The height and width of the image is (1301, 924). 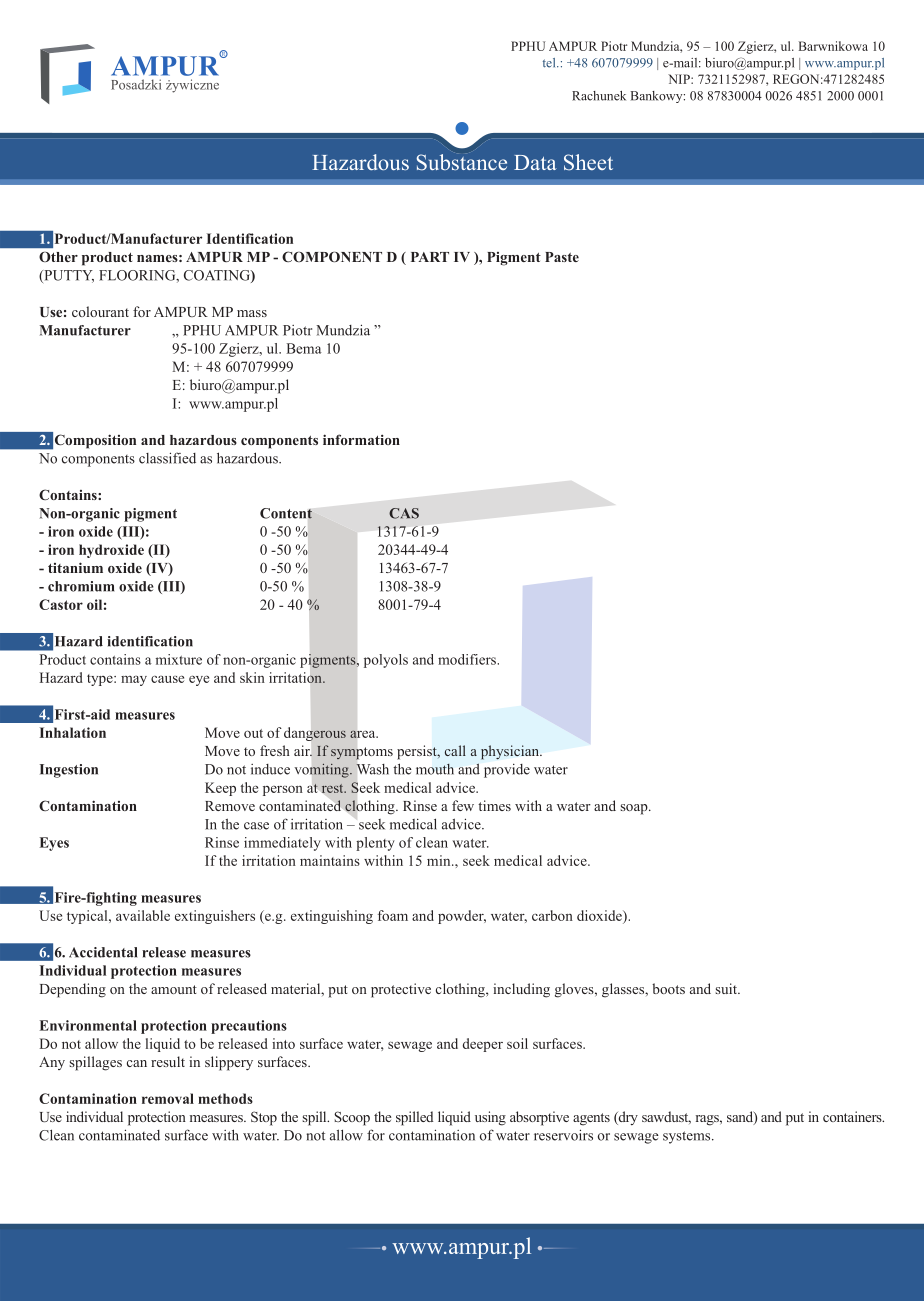 I want to click on Other, so click(x=58, y=257).
